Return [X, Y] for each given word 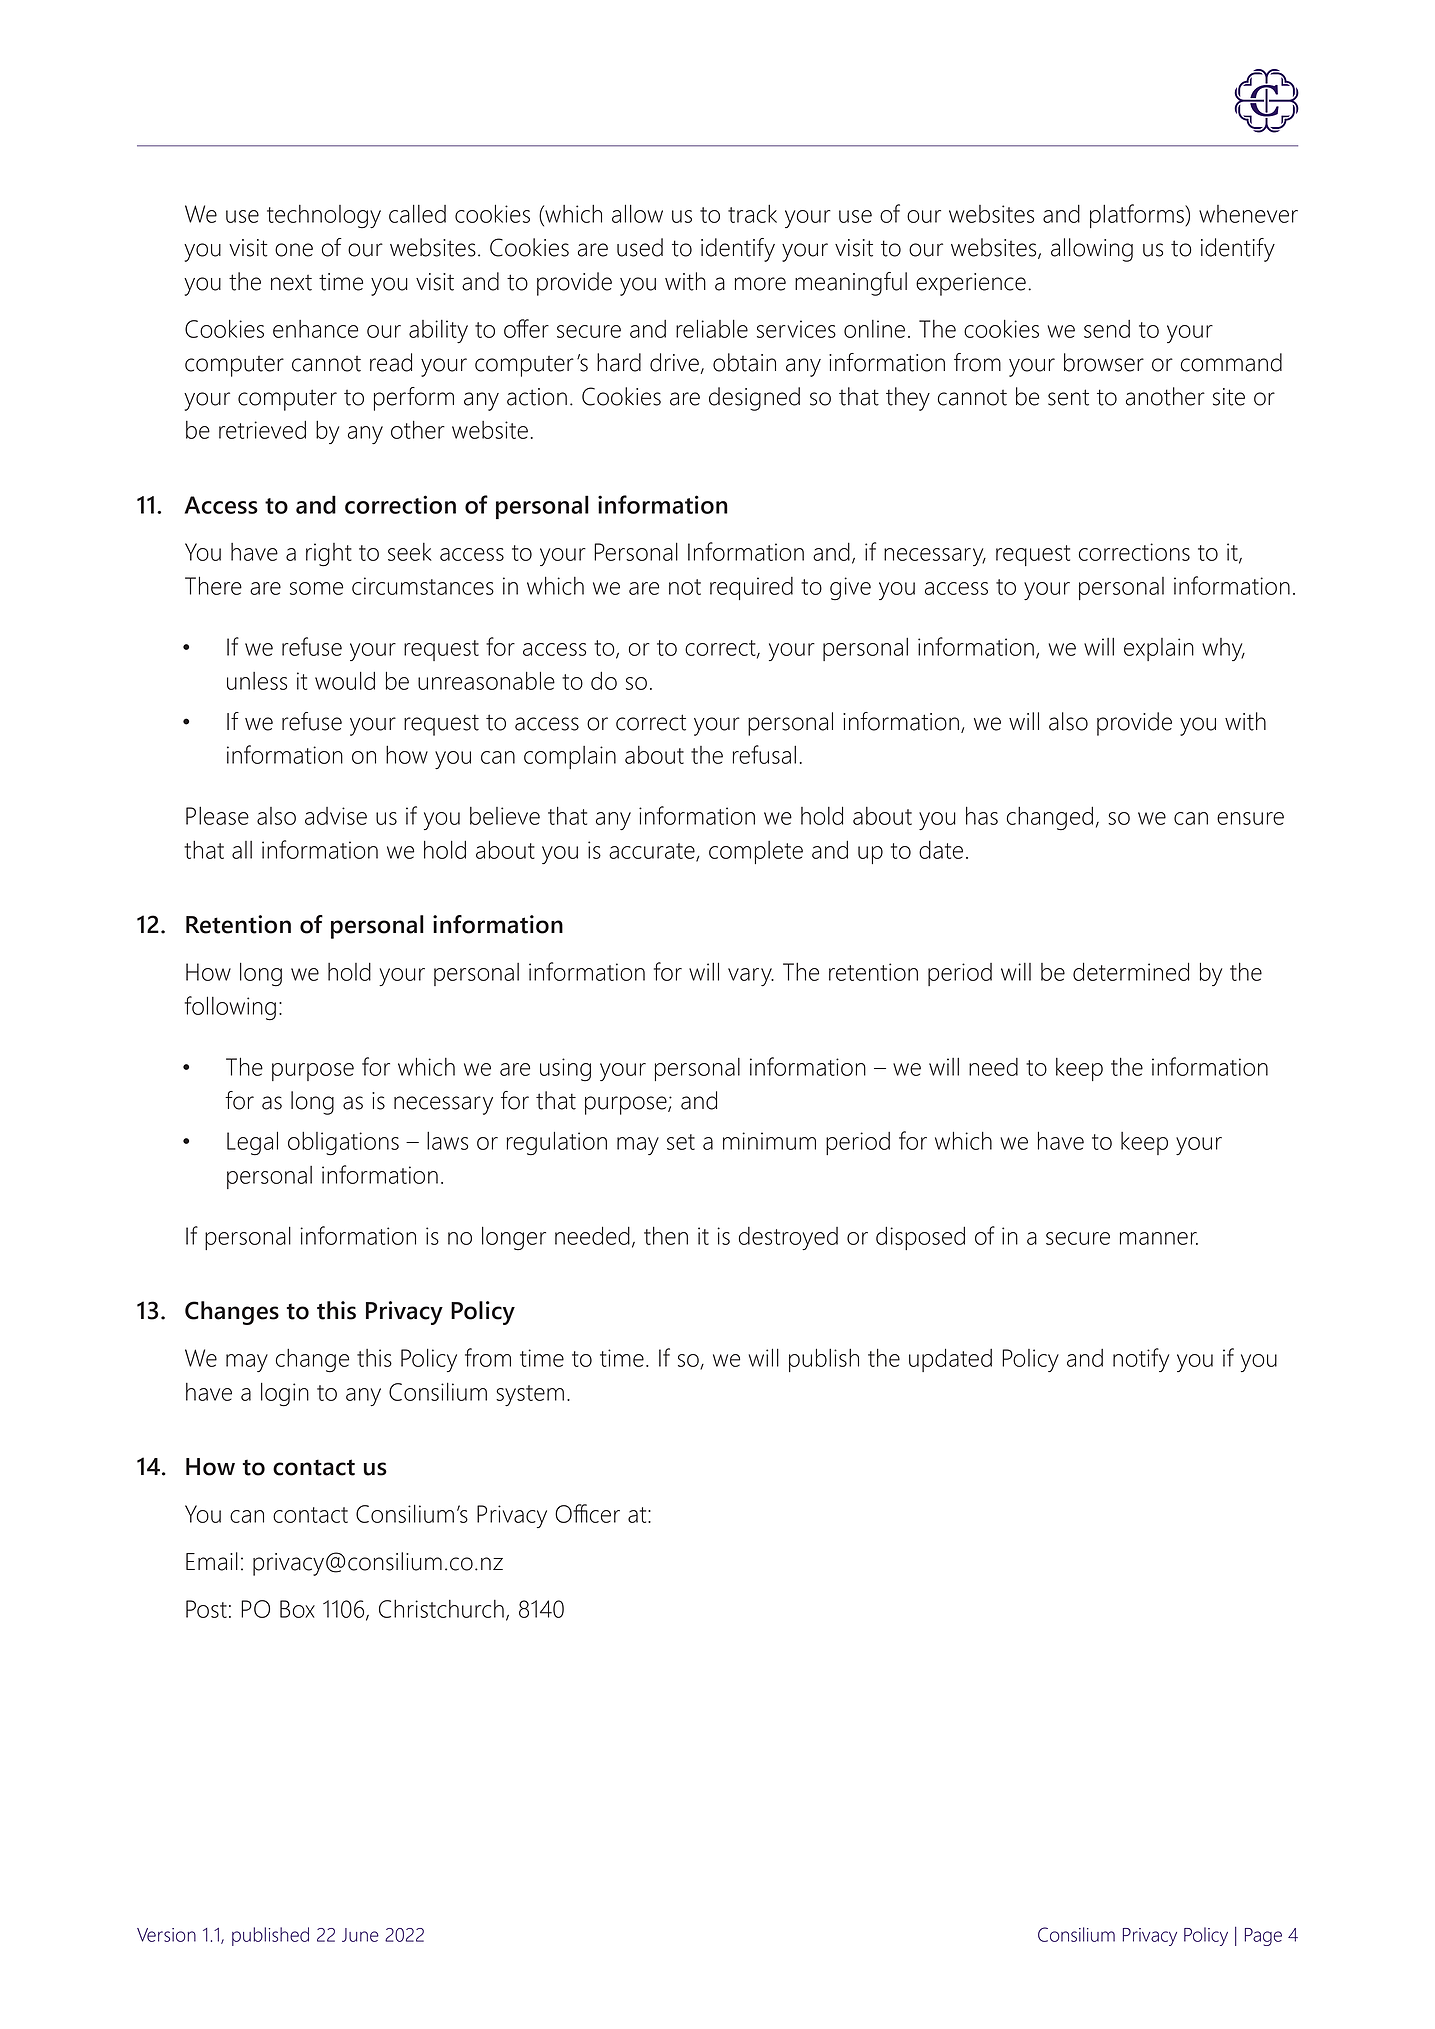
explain [1159, 649]
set [681, 1142]
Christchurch [441, 1609]
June [360, 1935]
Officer [587, 1513]
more [760, 284]
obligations [343, 1144]
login [285, 1395]
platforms [1138, 216]
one [294, 250]
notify [1141, 1360]
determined [1131, 972]
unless [257, 681]
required [751, 588]
